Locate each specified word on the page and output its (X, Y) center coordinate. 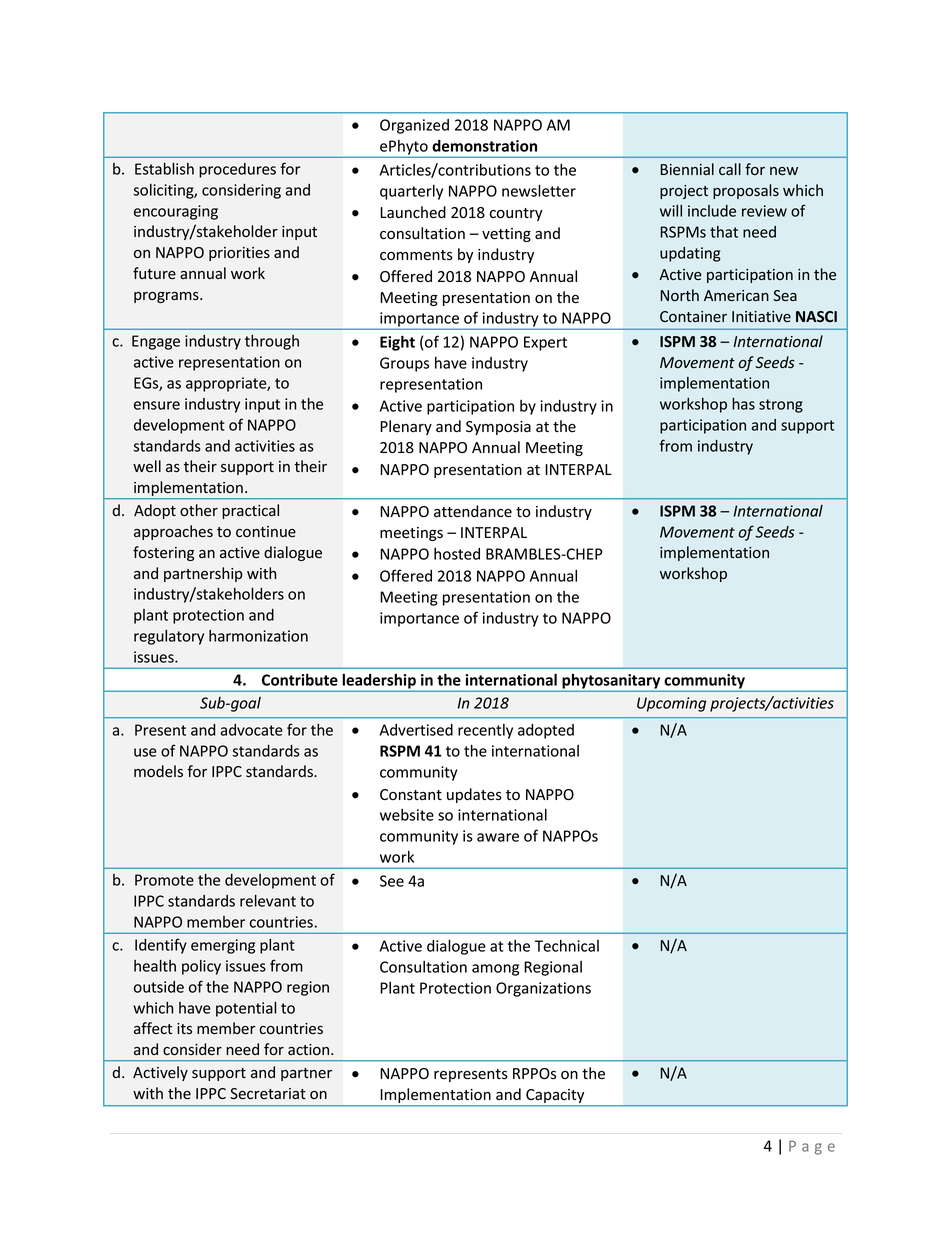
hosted (457, 554)
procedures (237, 170)
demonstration (484, 146)
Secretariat (268, 1094)
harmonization (258, 636)
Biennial (687, 169)
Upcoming (671, 704)
